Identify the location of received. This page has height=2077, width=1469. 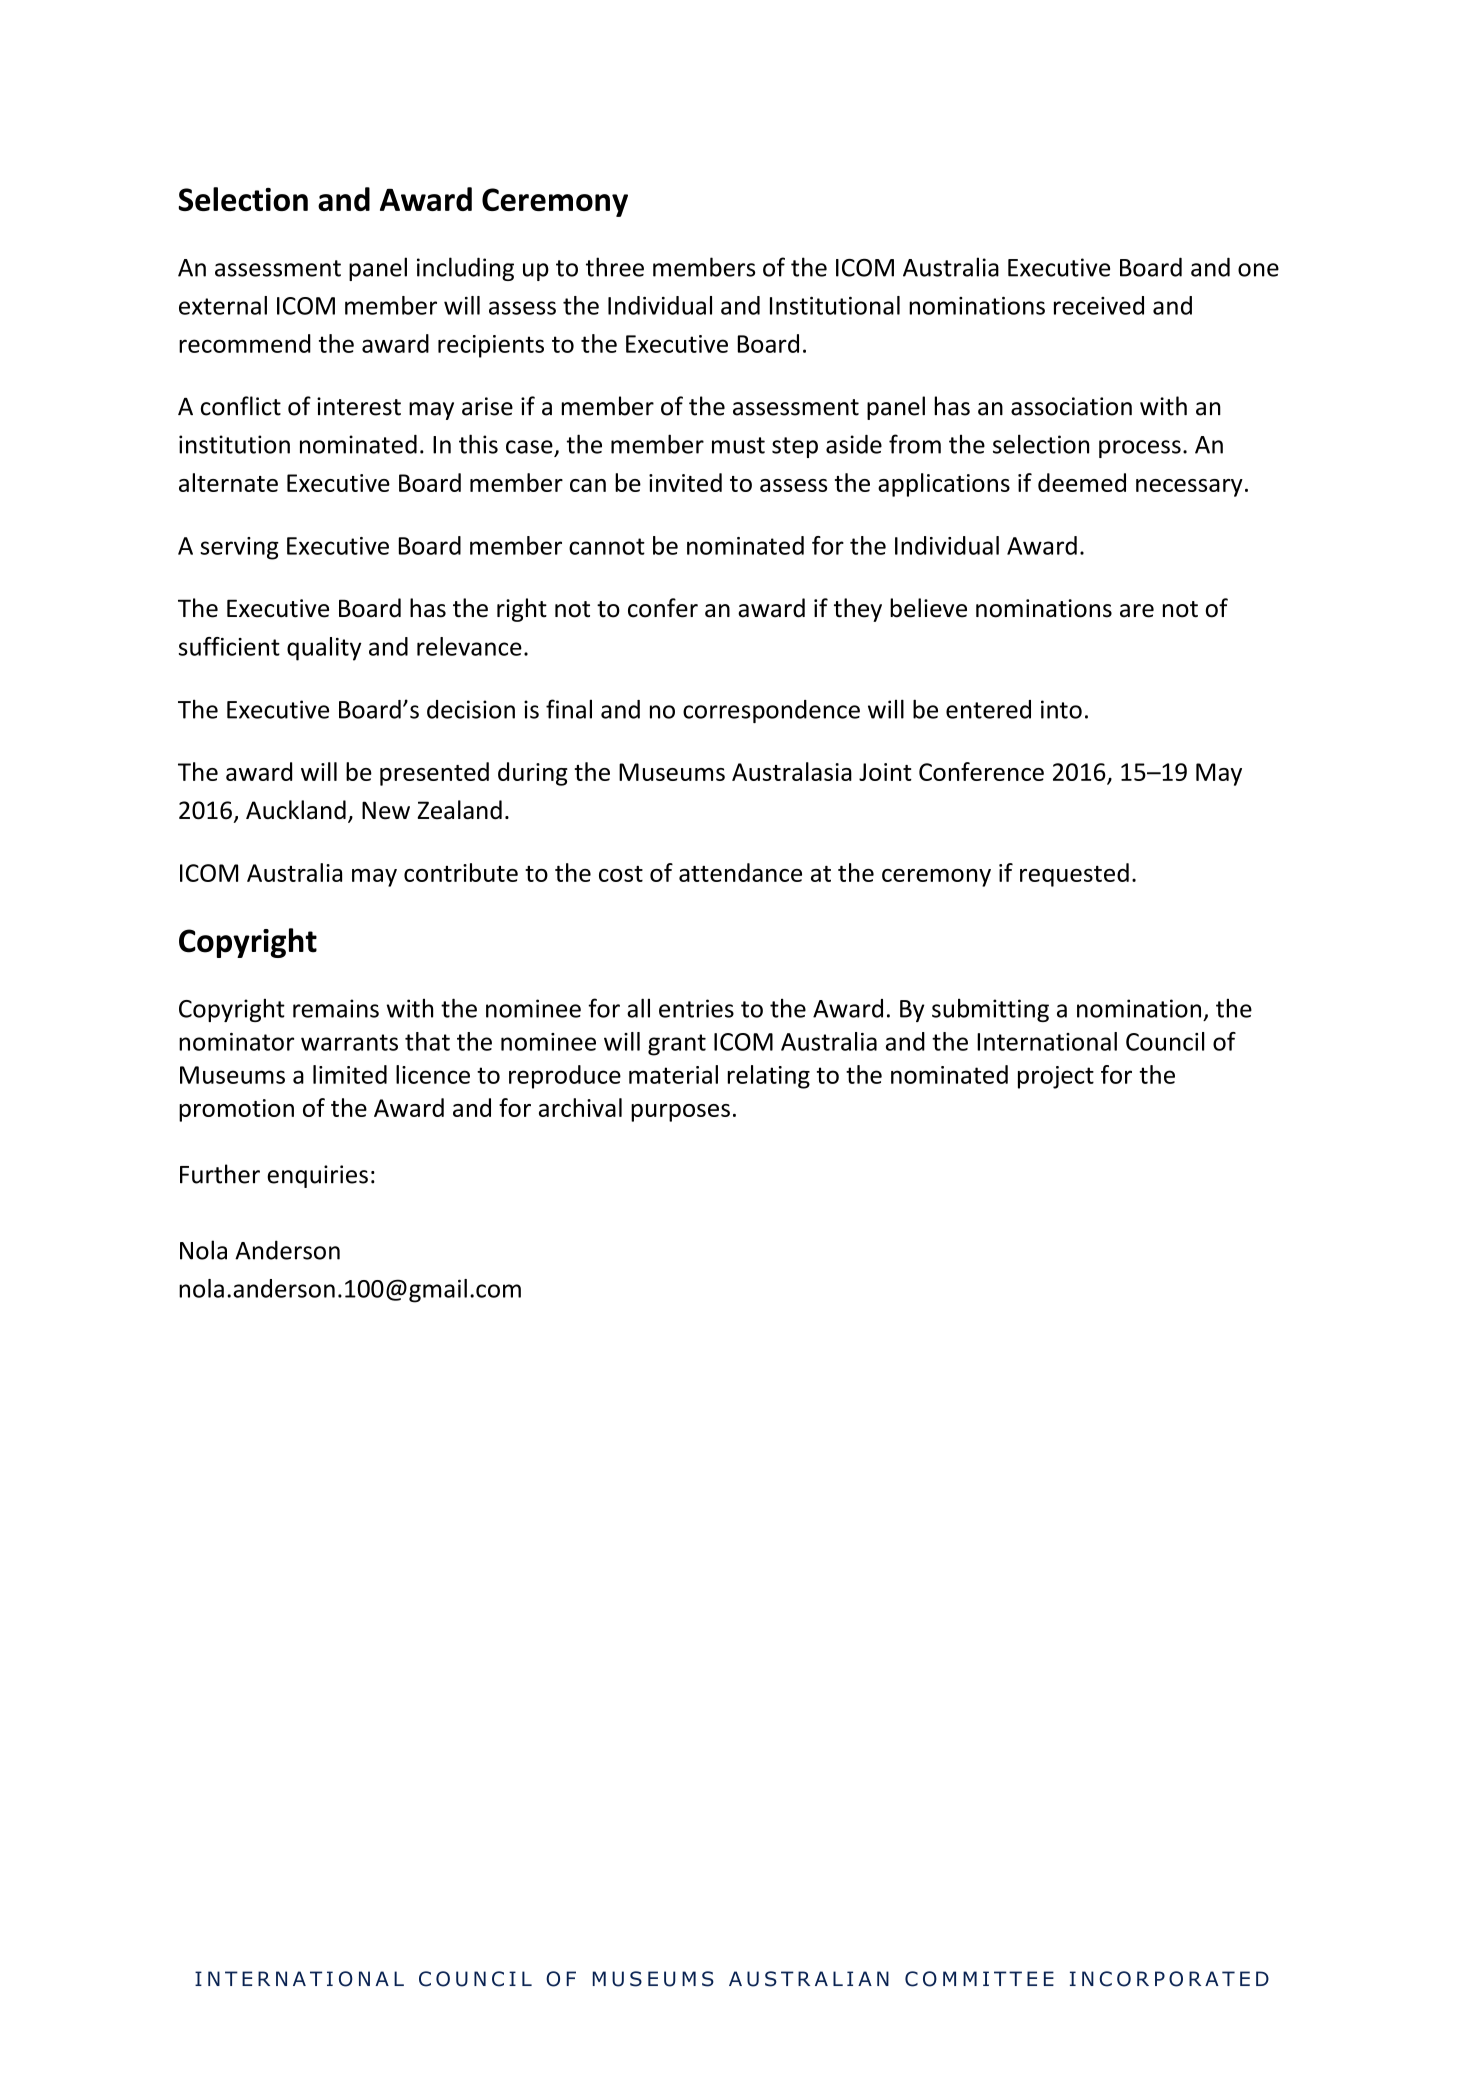
(1099, 305).
